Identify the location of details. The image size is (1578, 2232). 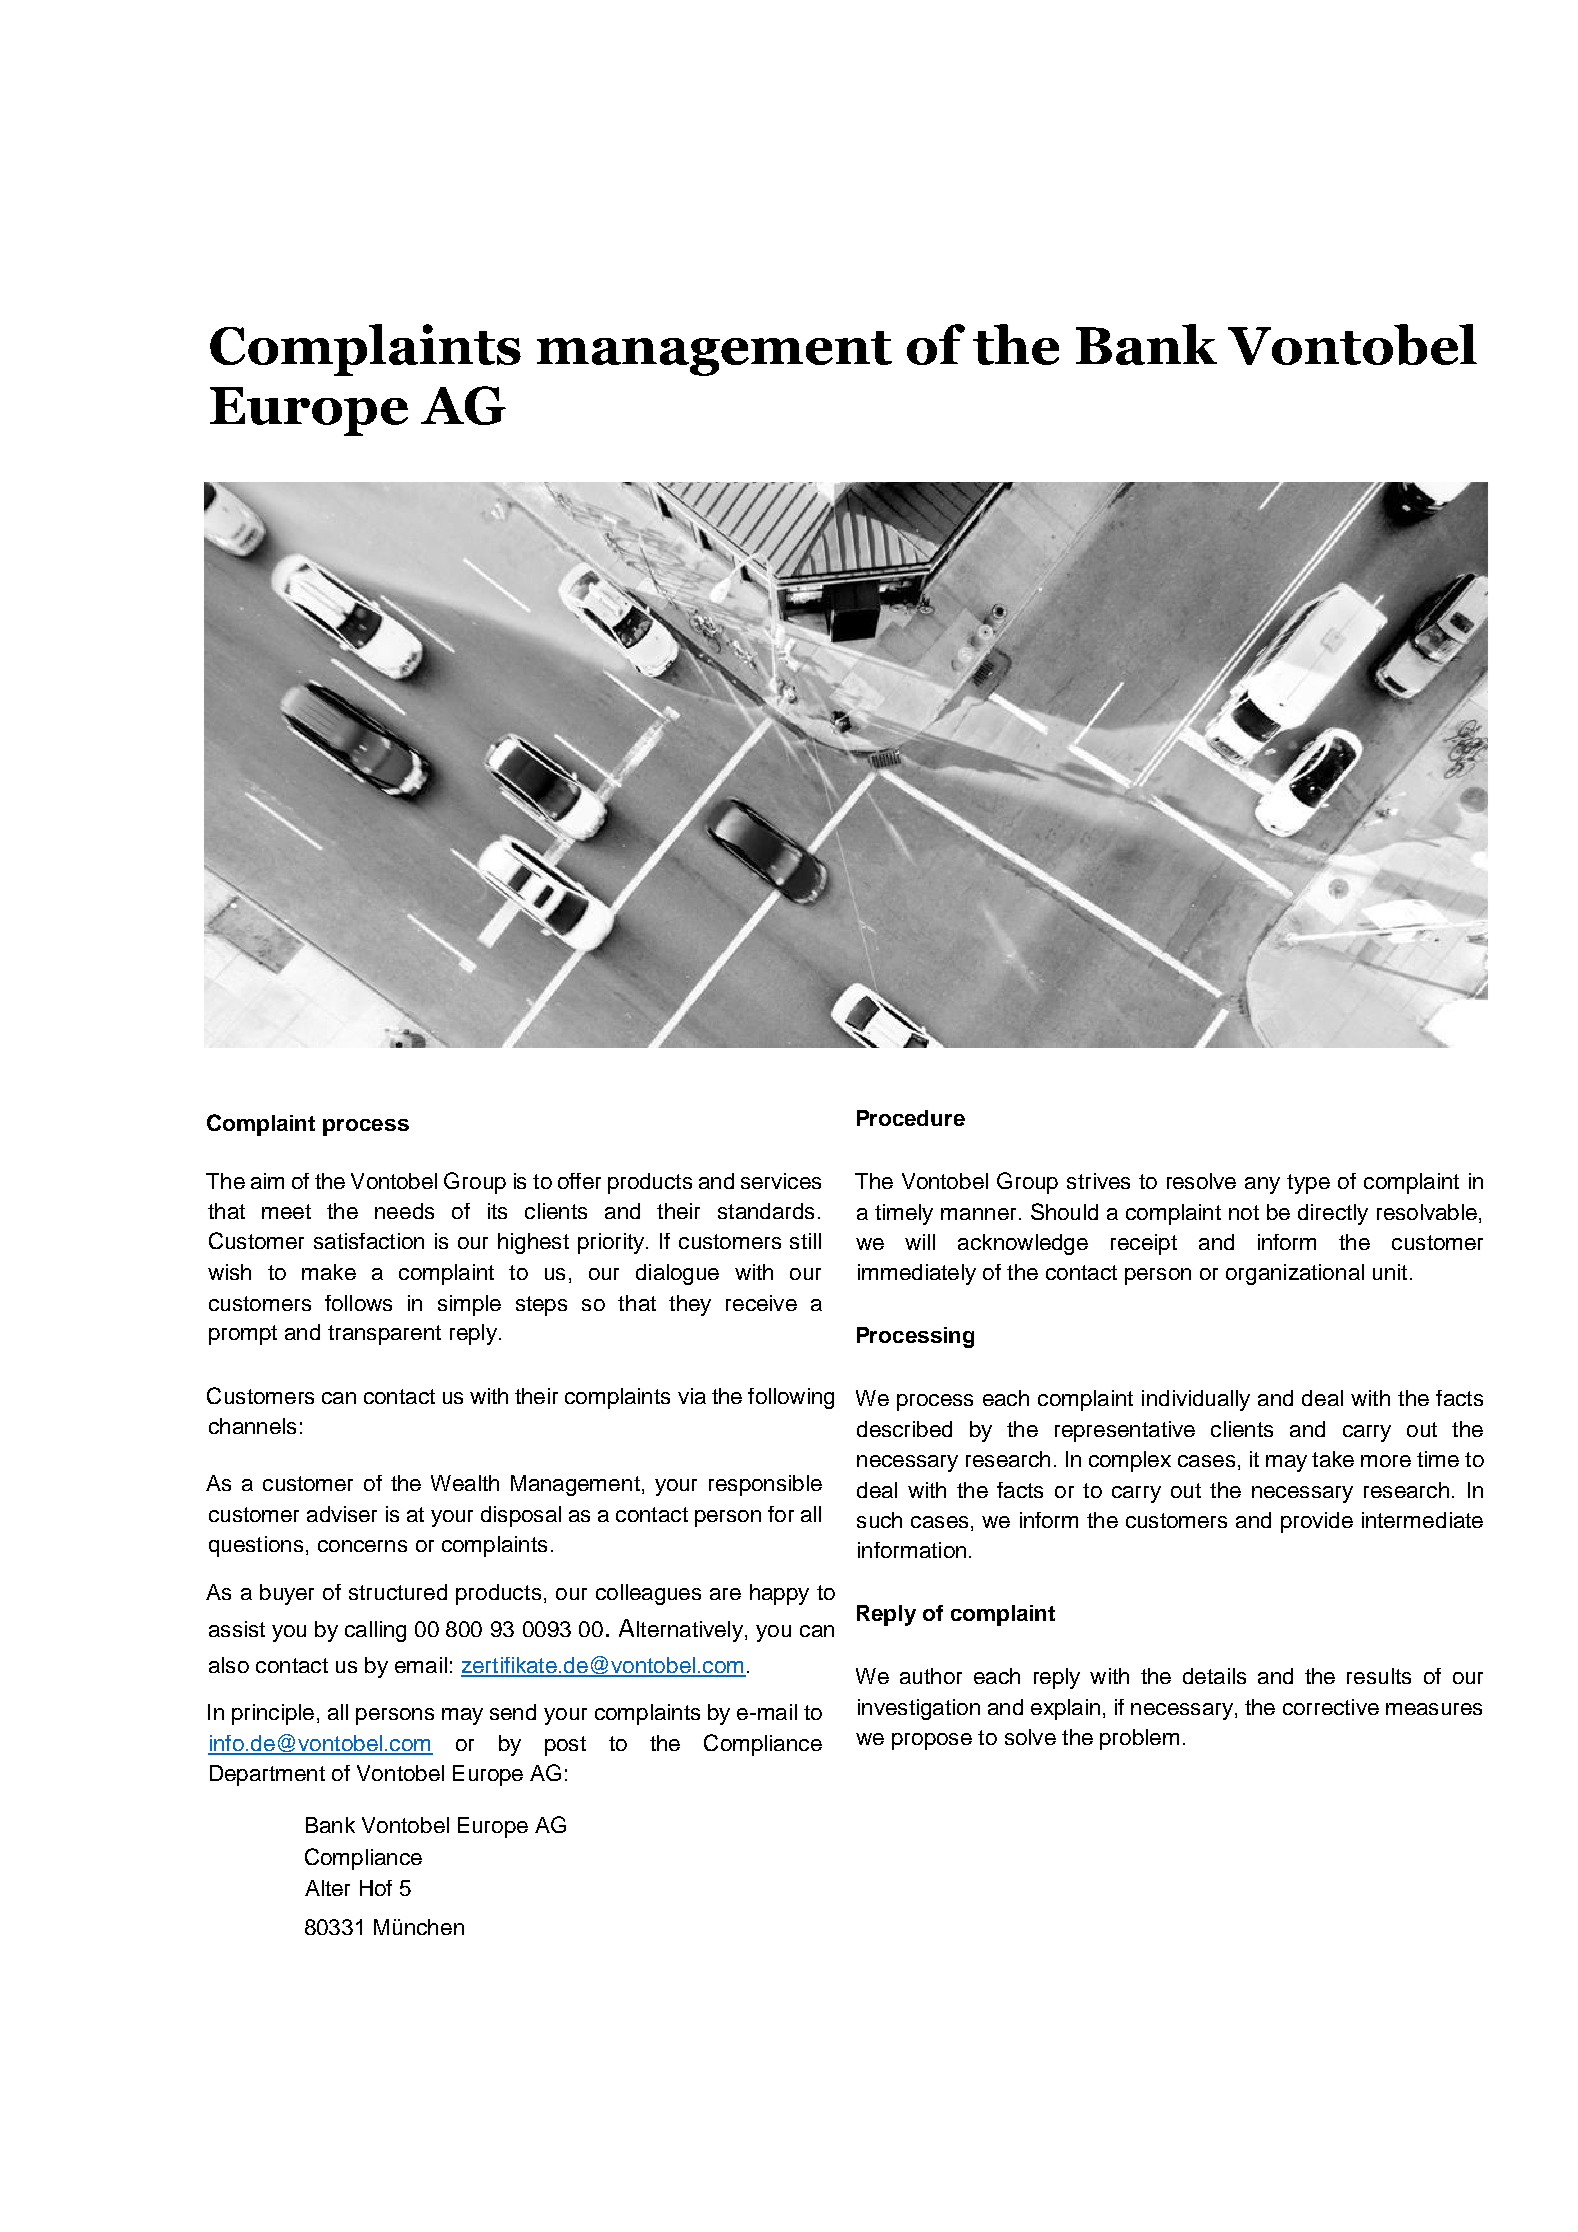
(1214, 1676).
